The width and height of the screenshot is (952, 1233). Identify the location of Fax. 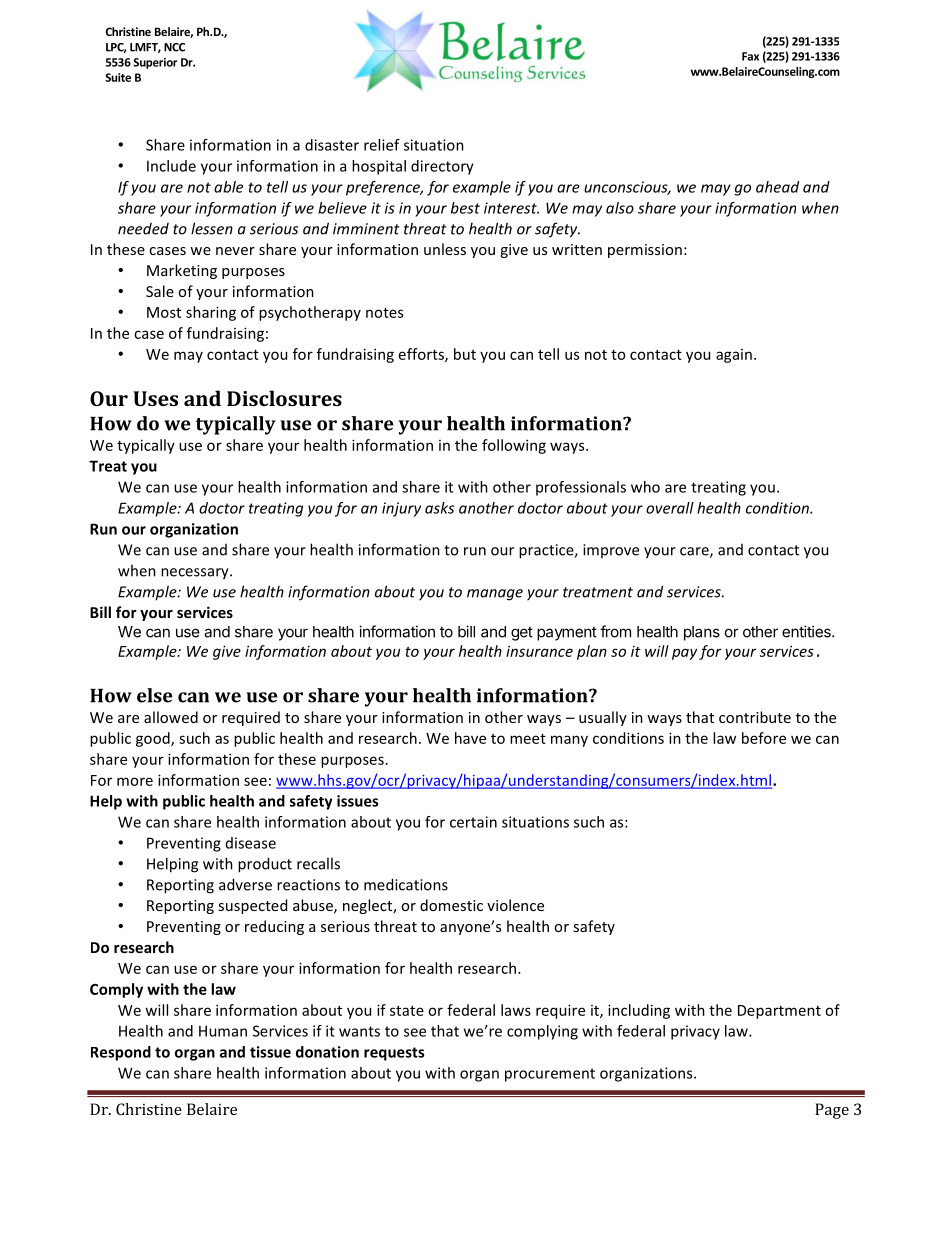
(750, 56).
